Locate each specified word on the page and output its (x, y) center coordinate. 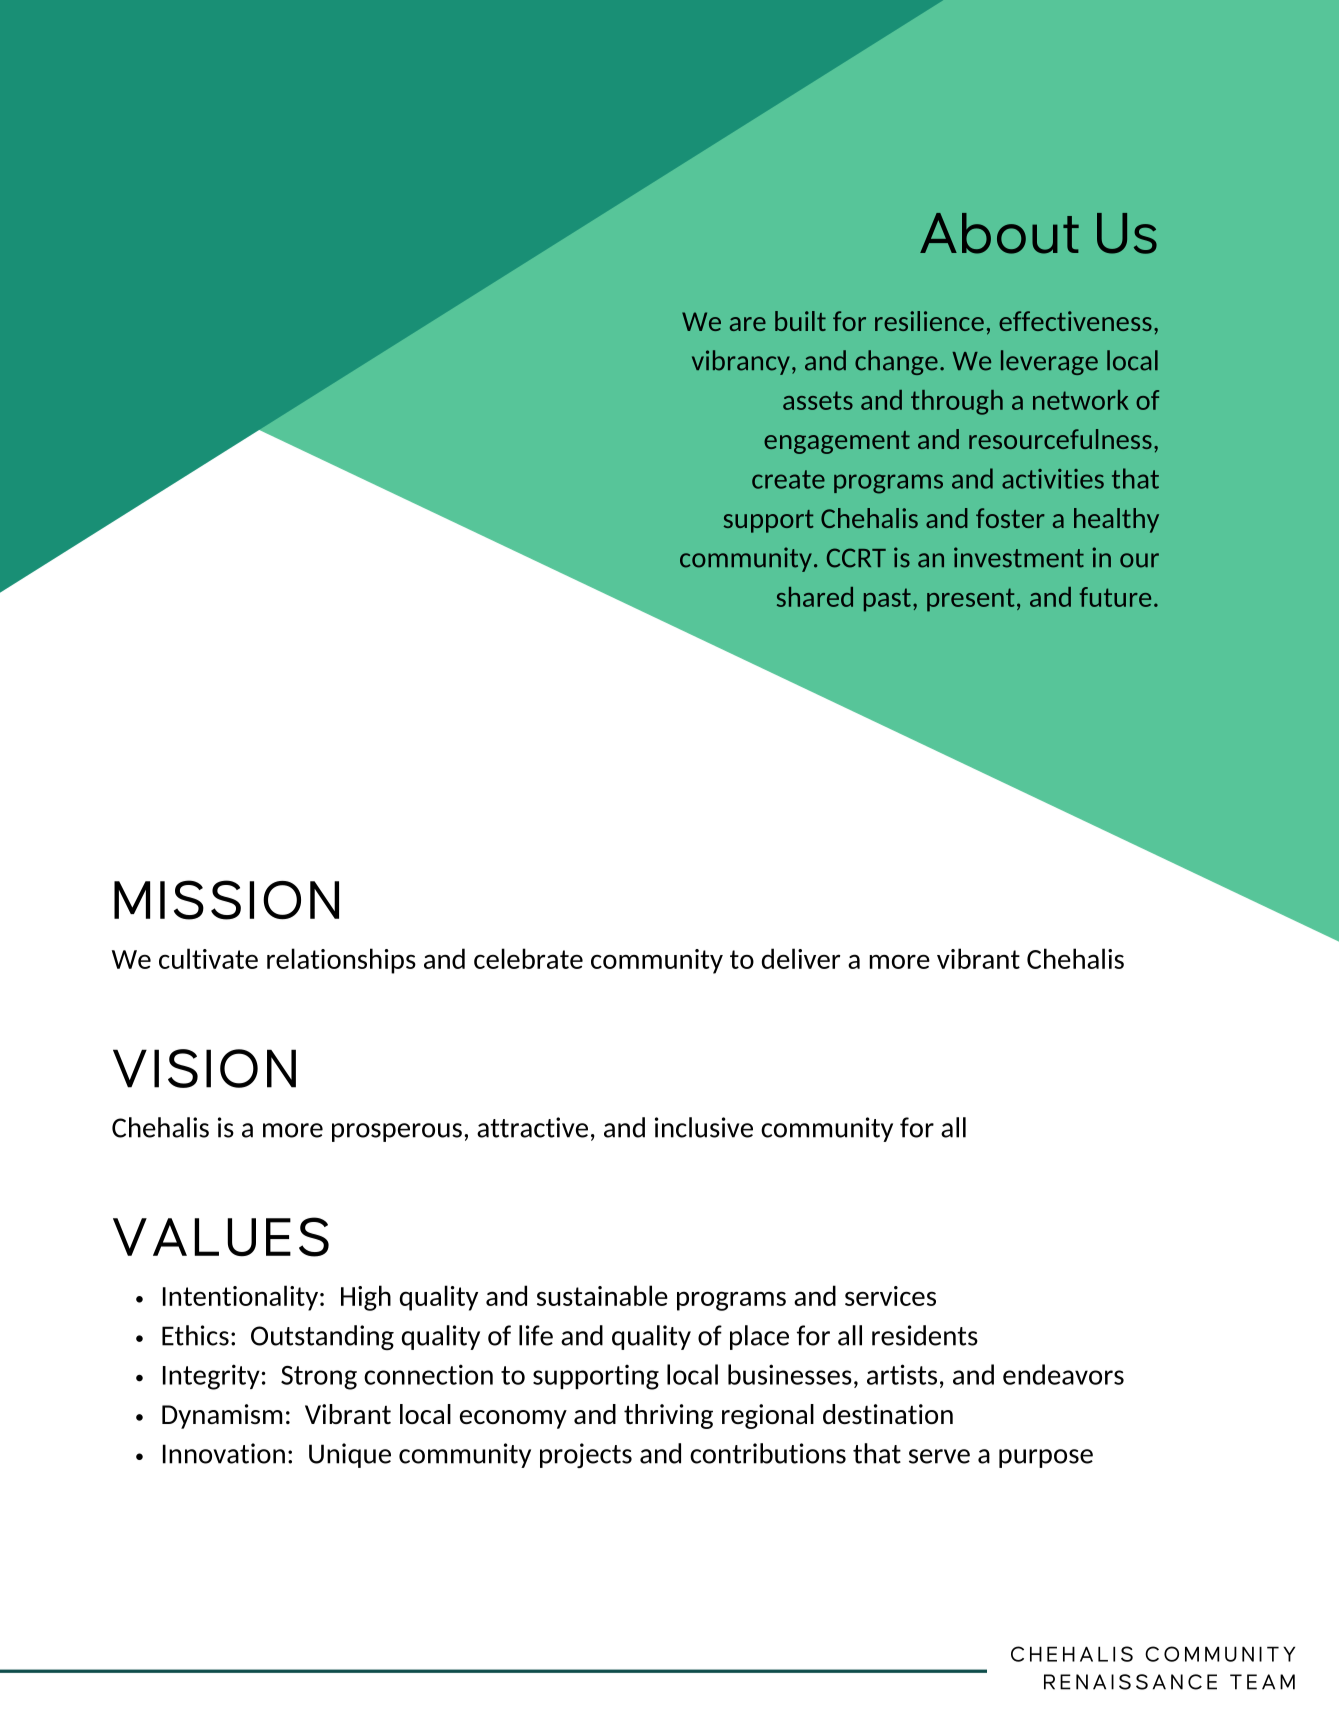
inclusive (704, 1127)
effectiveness (1075, 321)
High (366, 1298)
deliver (801, 958)
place (759, 1337)
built (800, 321)
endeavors (1063, 1374)
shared (815, 597)
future (1115, 597)
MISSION (226, 900)
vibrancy (741, 362)
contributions (768, 1453)
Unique (350, 1455)
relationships (341, 961)
